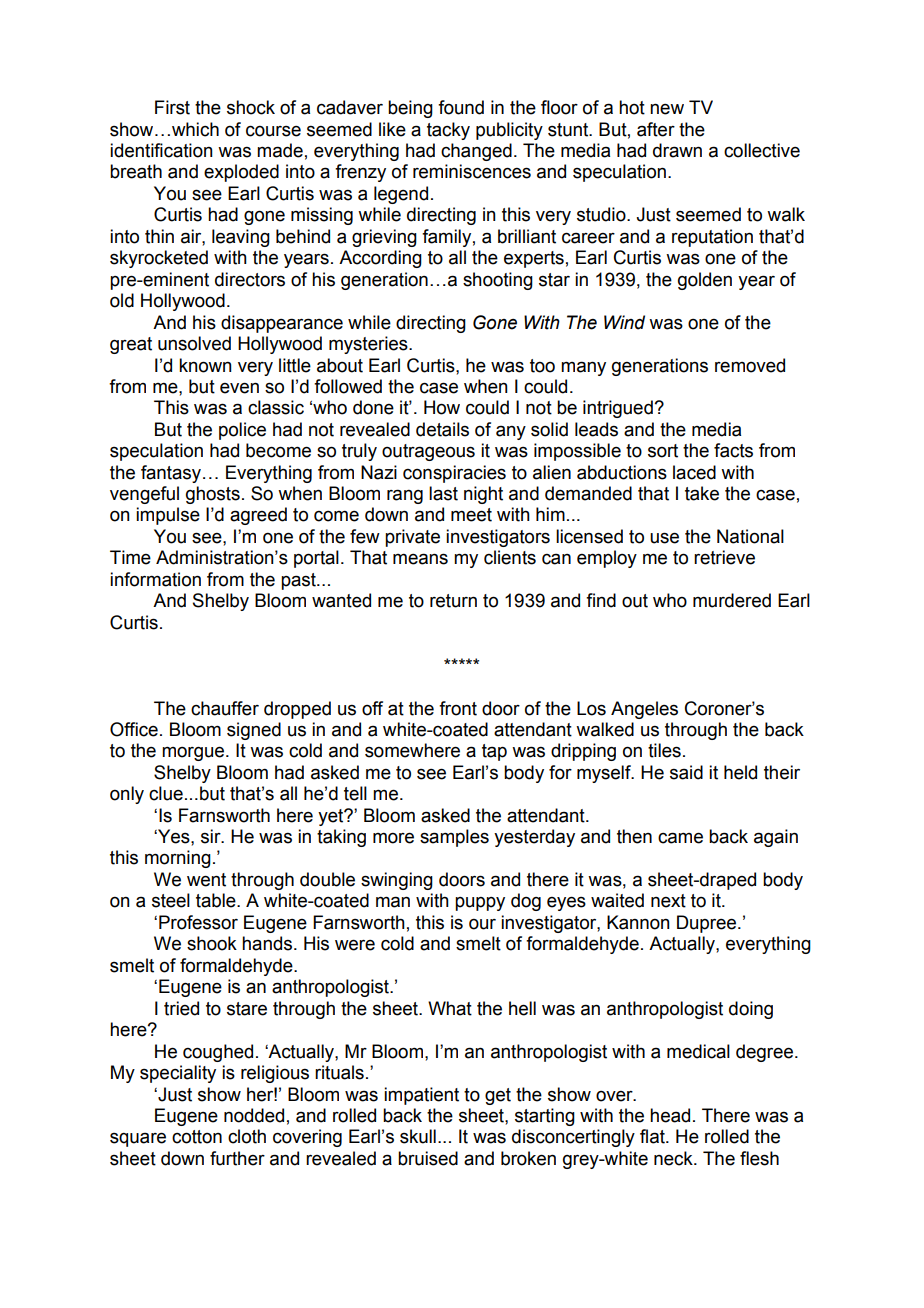  I want to click on tacky, so click(448, 131).
